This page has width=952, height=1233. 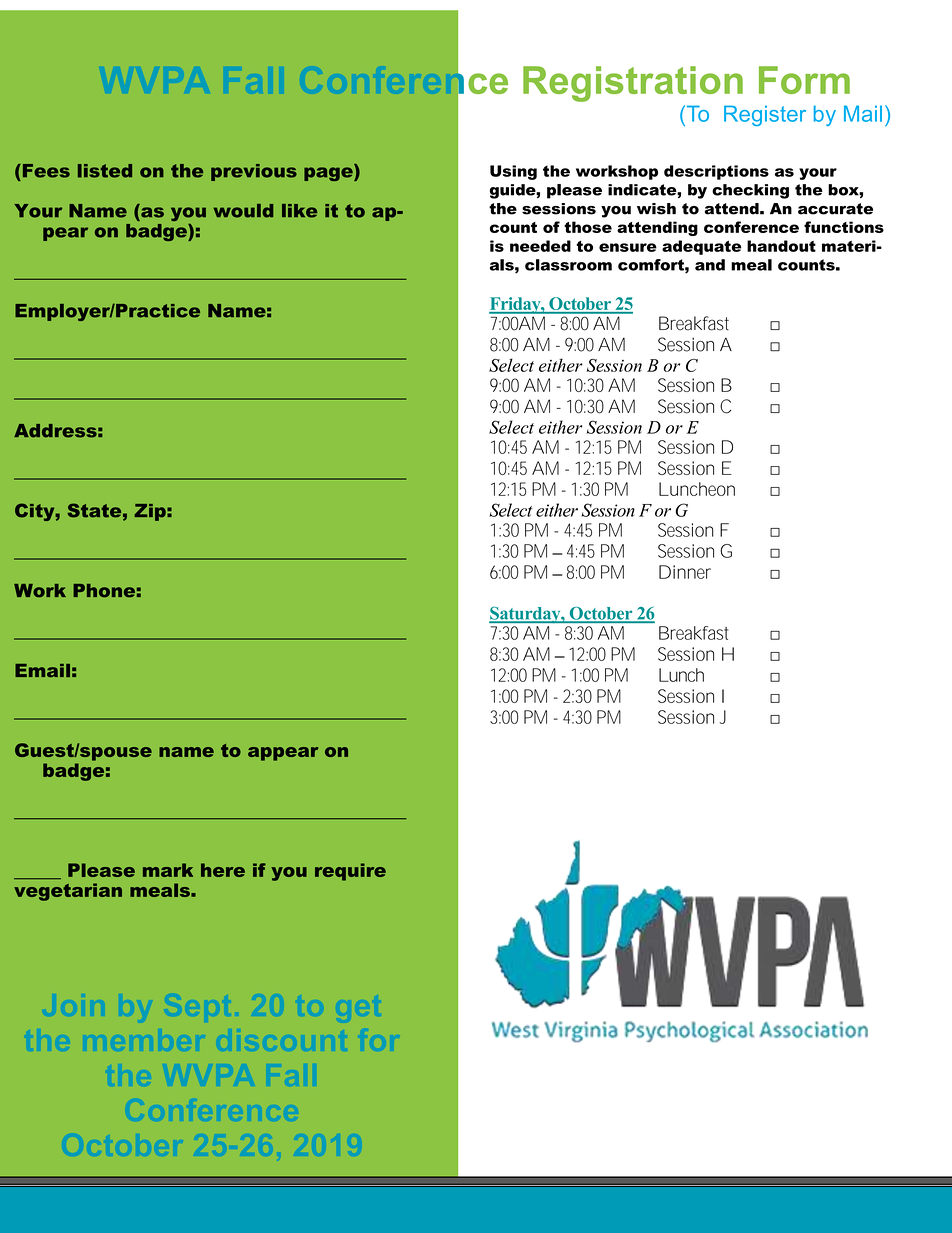 I want to click on require, so click(x=350, y=872).
